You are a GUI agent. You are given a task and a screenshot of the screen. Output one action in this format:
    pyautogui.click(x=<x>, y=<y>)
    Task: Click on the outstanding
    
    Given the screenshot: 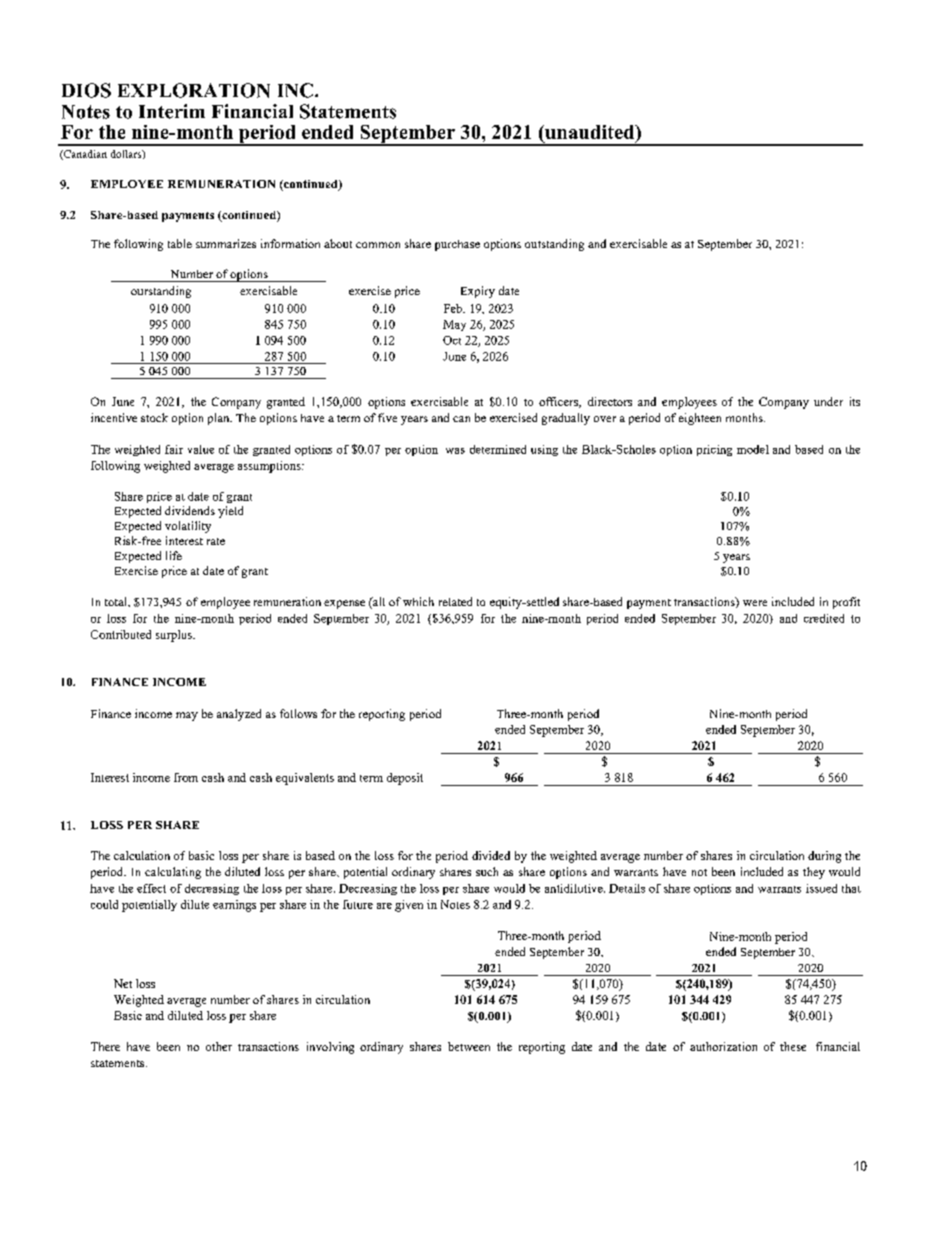 What is the action you would take?
    pyautogui.click(x=554, y=245)
